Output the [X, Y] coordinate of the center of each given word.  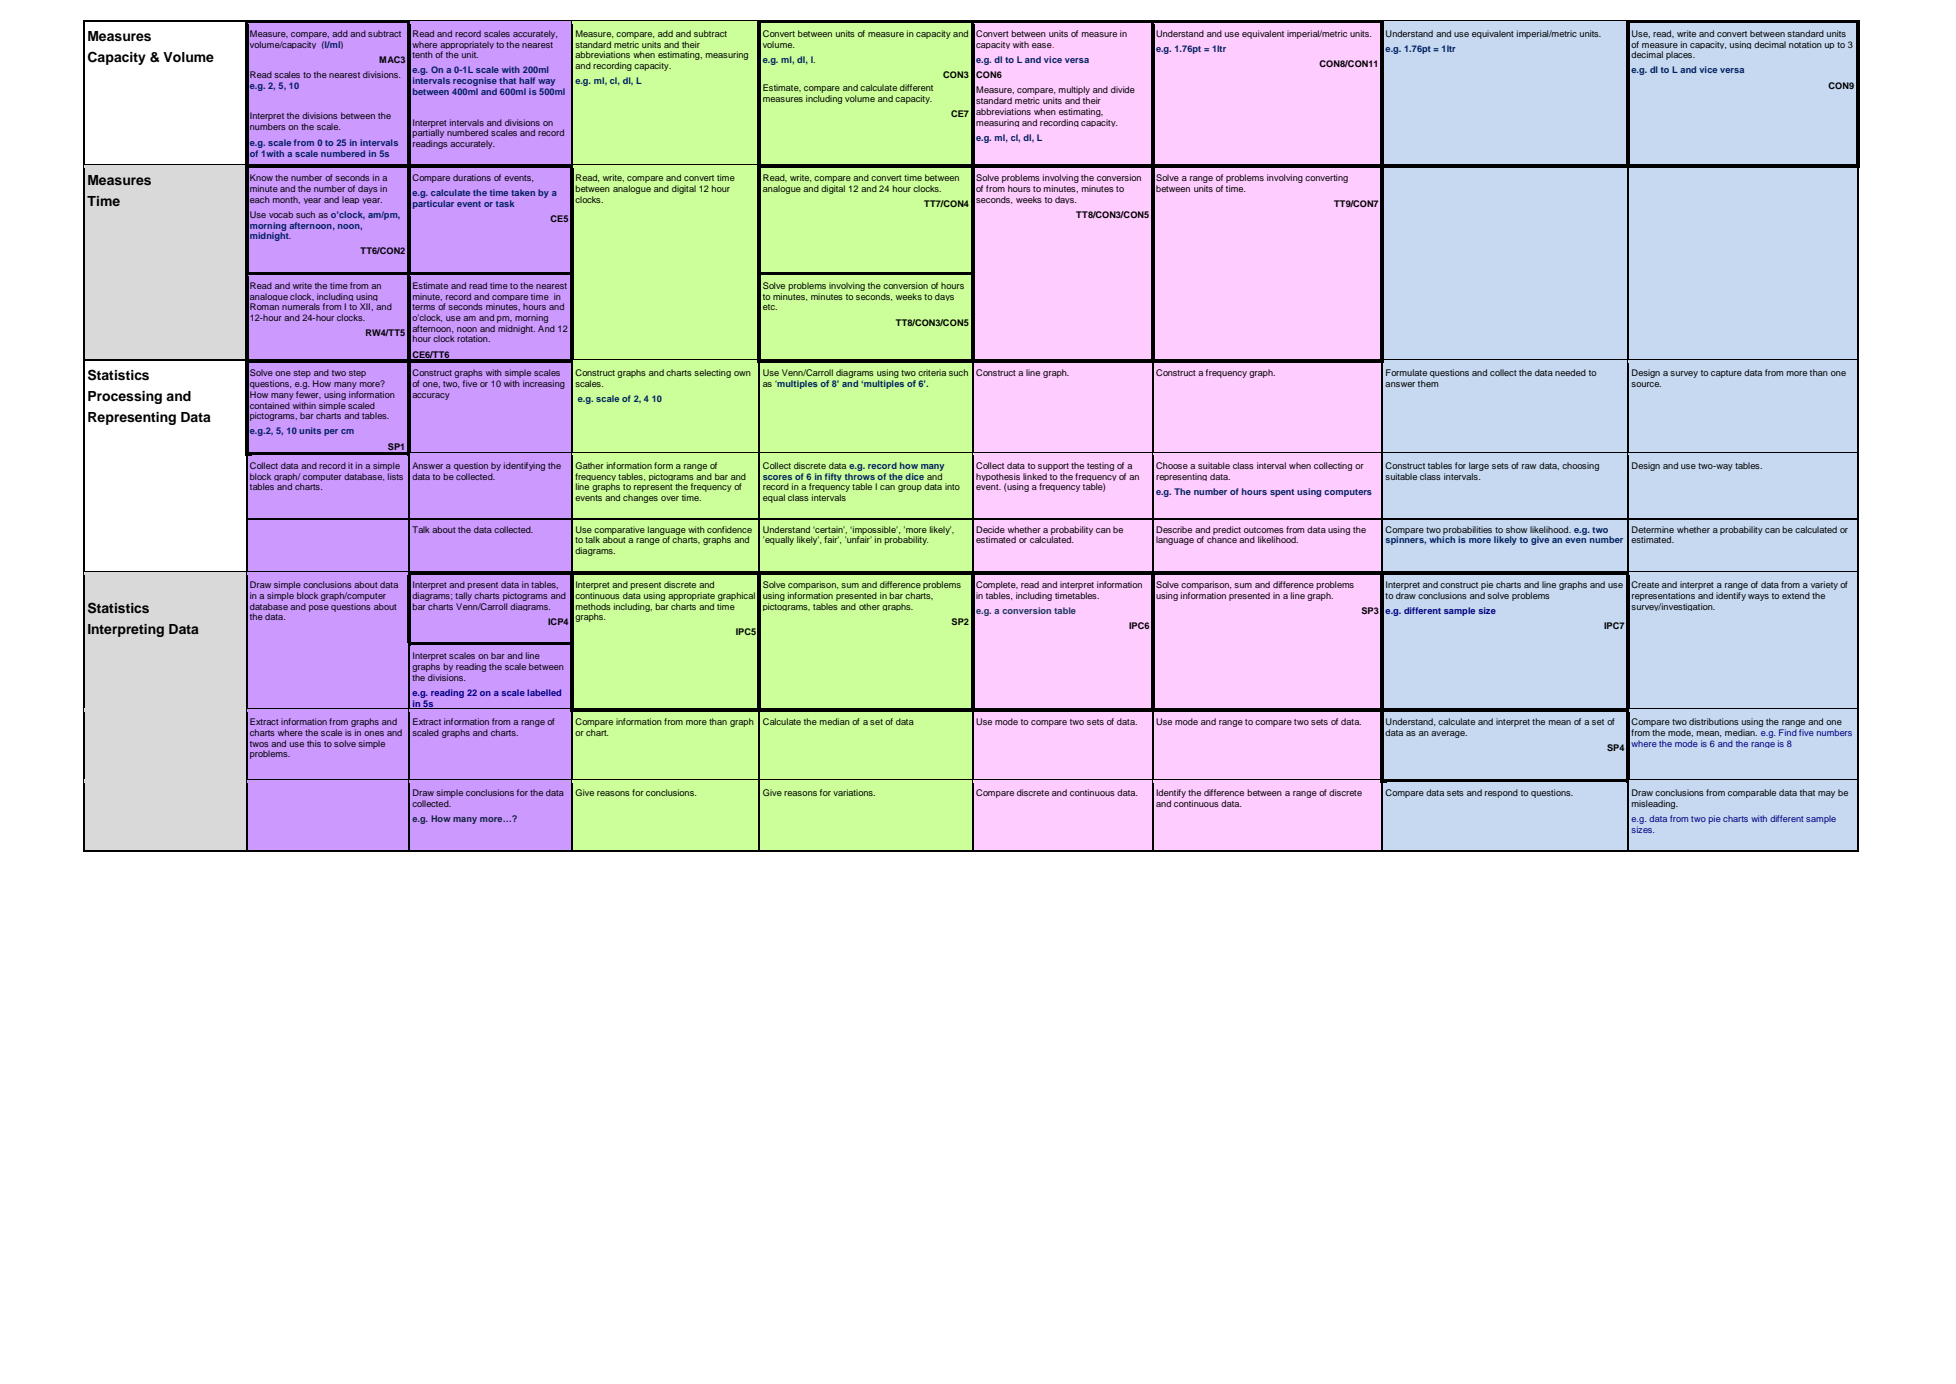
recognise [475, 83]
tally [463, 596]
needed [1570, 372]
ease [1043, 45]
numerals [301, 306]
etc [770, 307]
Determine [1653, 529]
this [314, 743]
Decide [990, 529]
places [1680, 55]
